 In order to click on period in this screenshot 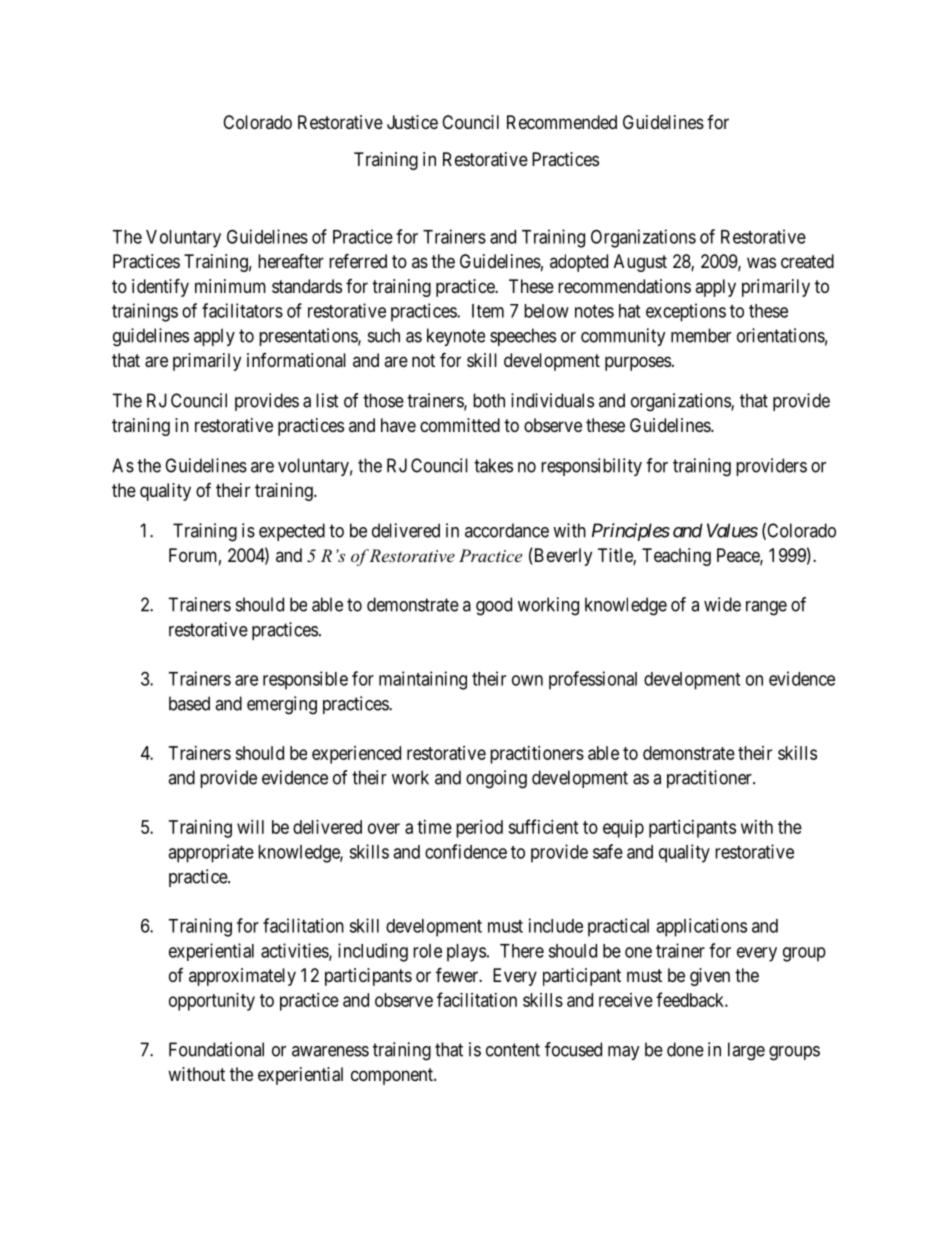, I will do `click(479, 829)`.
